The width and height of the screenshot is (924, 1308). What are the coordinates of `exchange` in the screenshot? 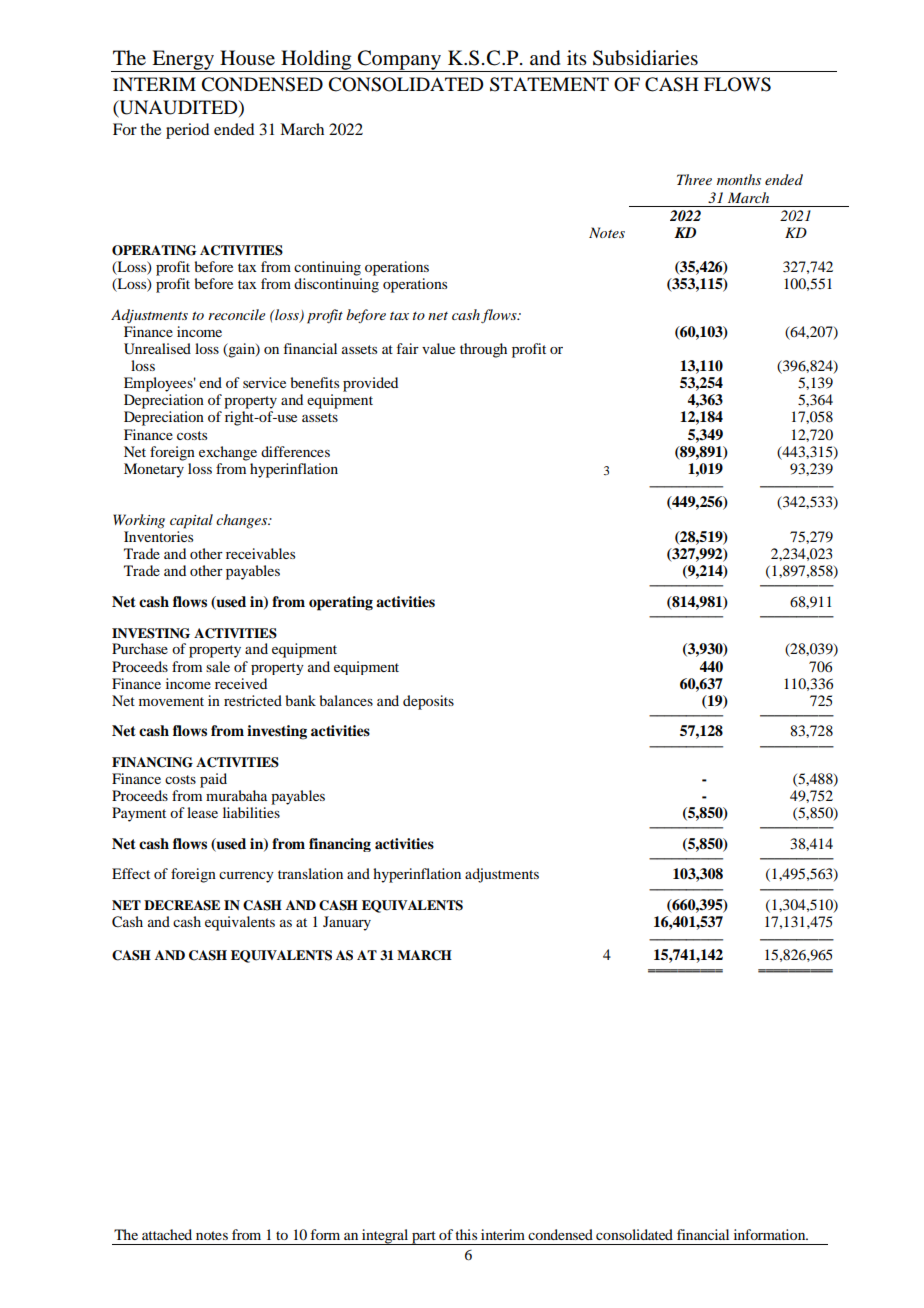 It's located at (228, 453).
